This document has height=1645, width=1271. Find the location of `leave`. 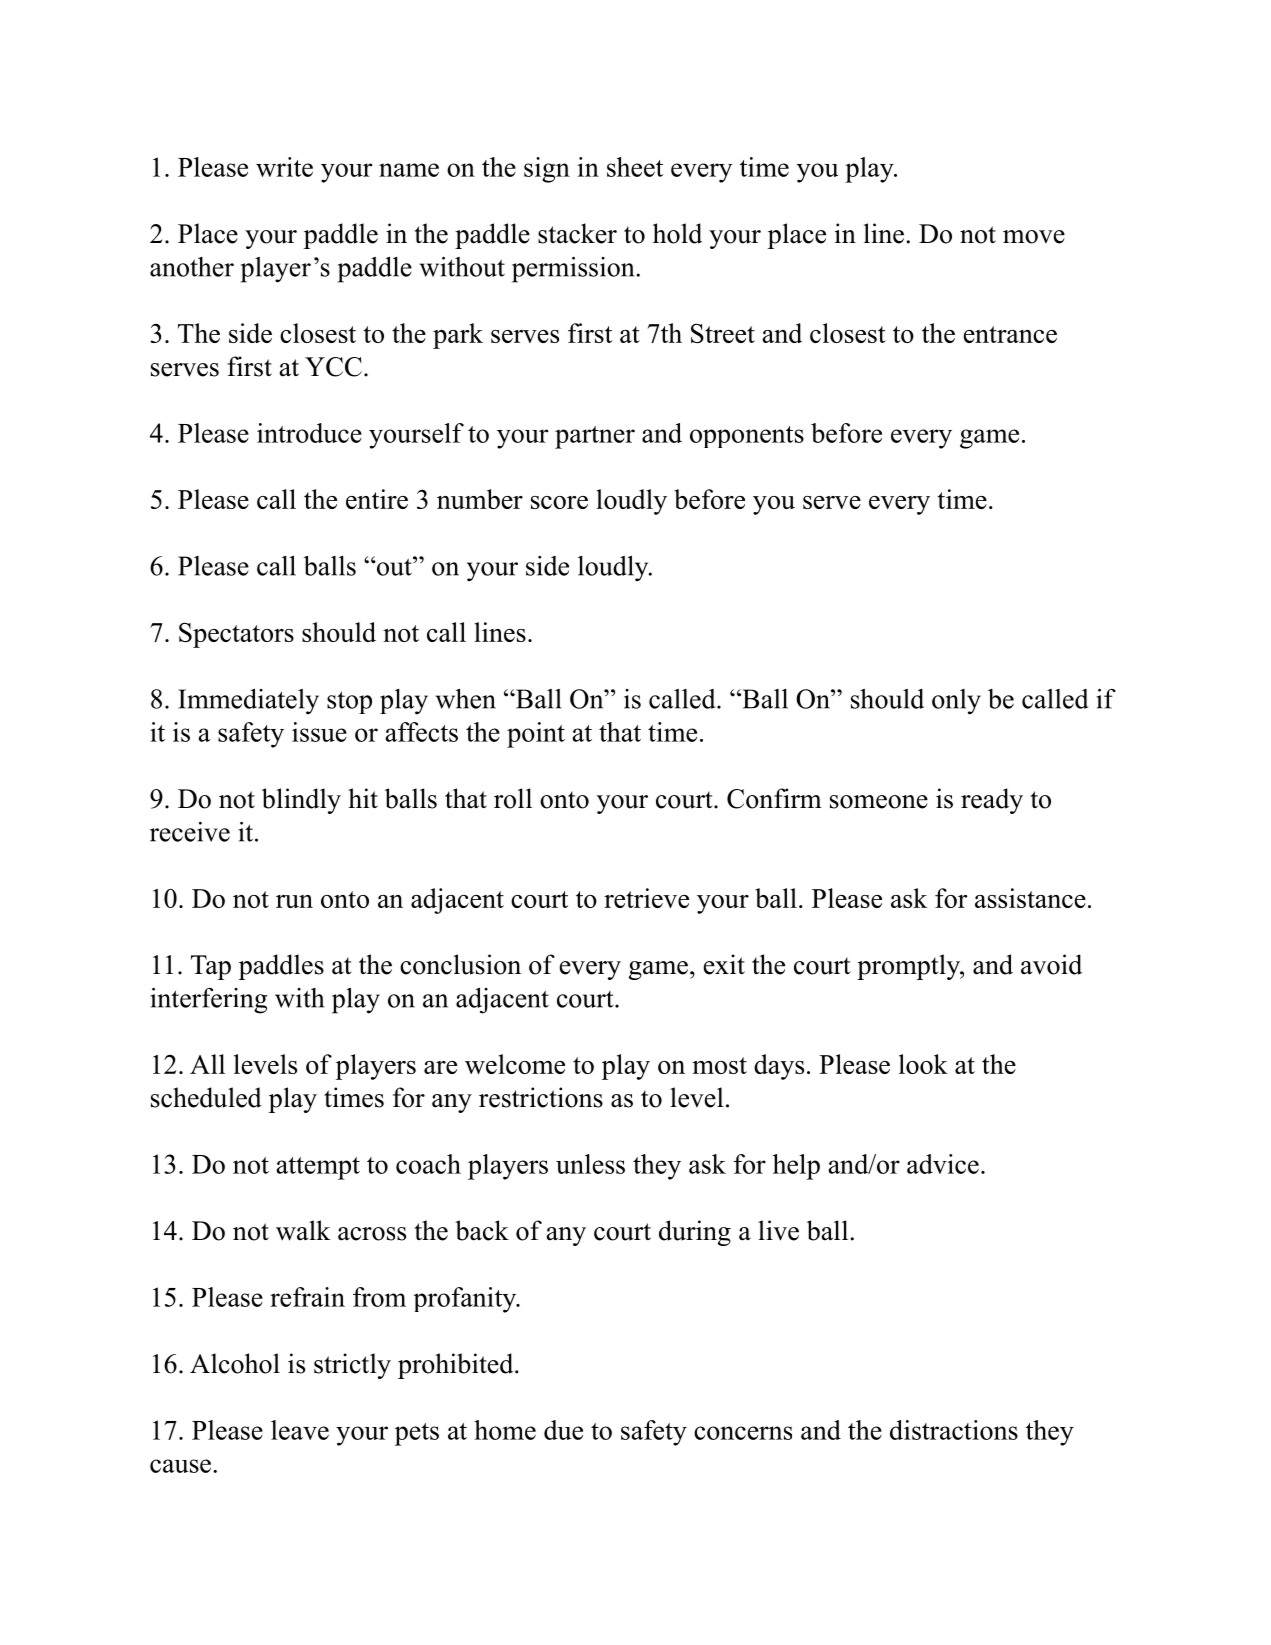

leave is located at coordinates (300, 1430).
